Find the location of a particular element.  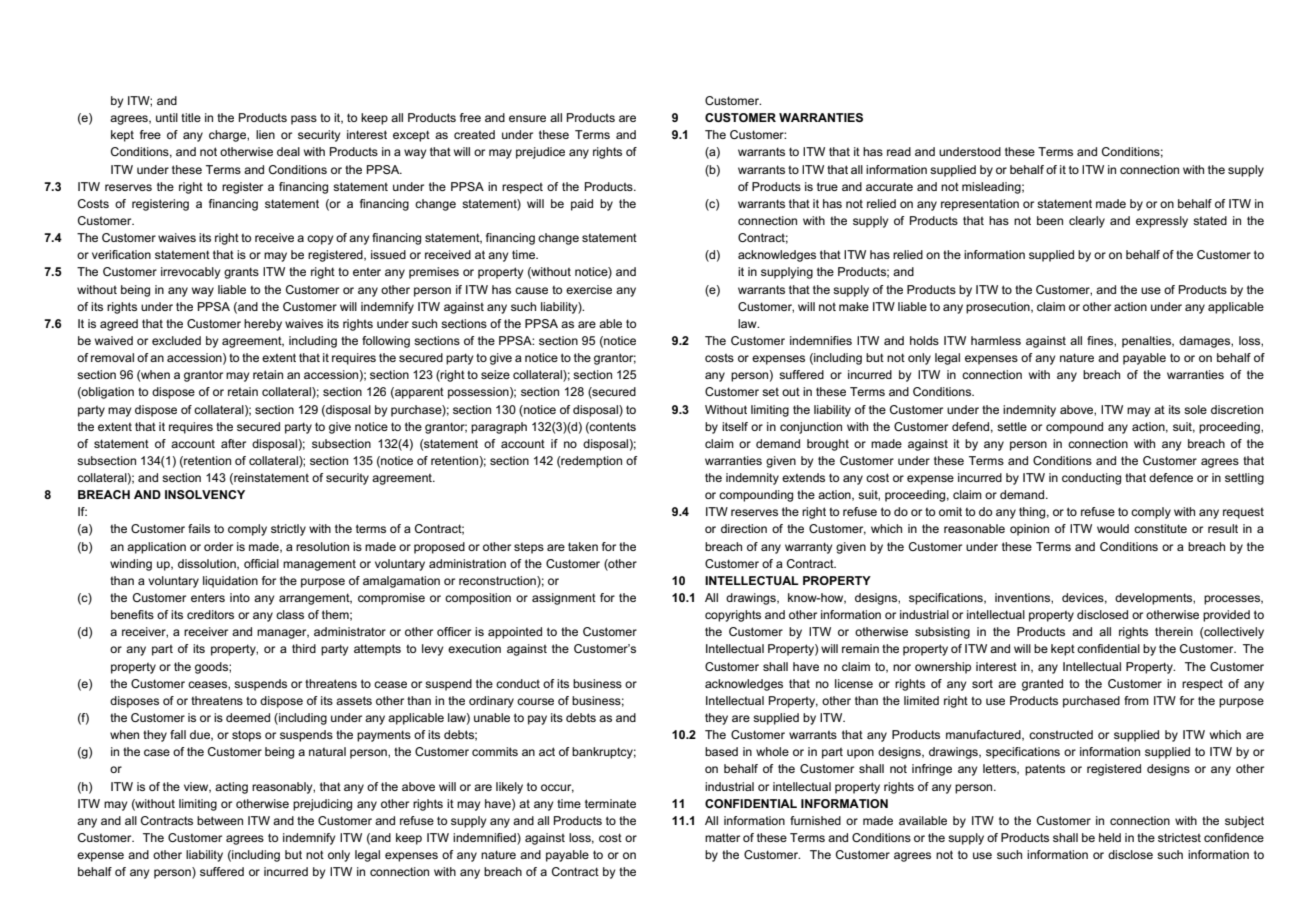

therein is located at coordinates (1174, 631).
